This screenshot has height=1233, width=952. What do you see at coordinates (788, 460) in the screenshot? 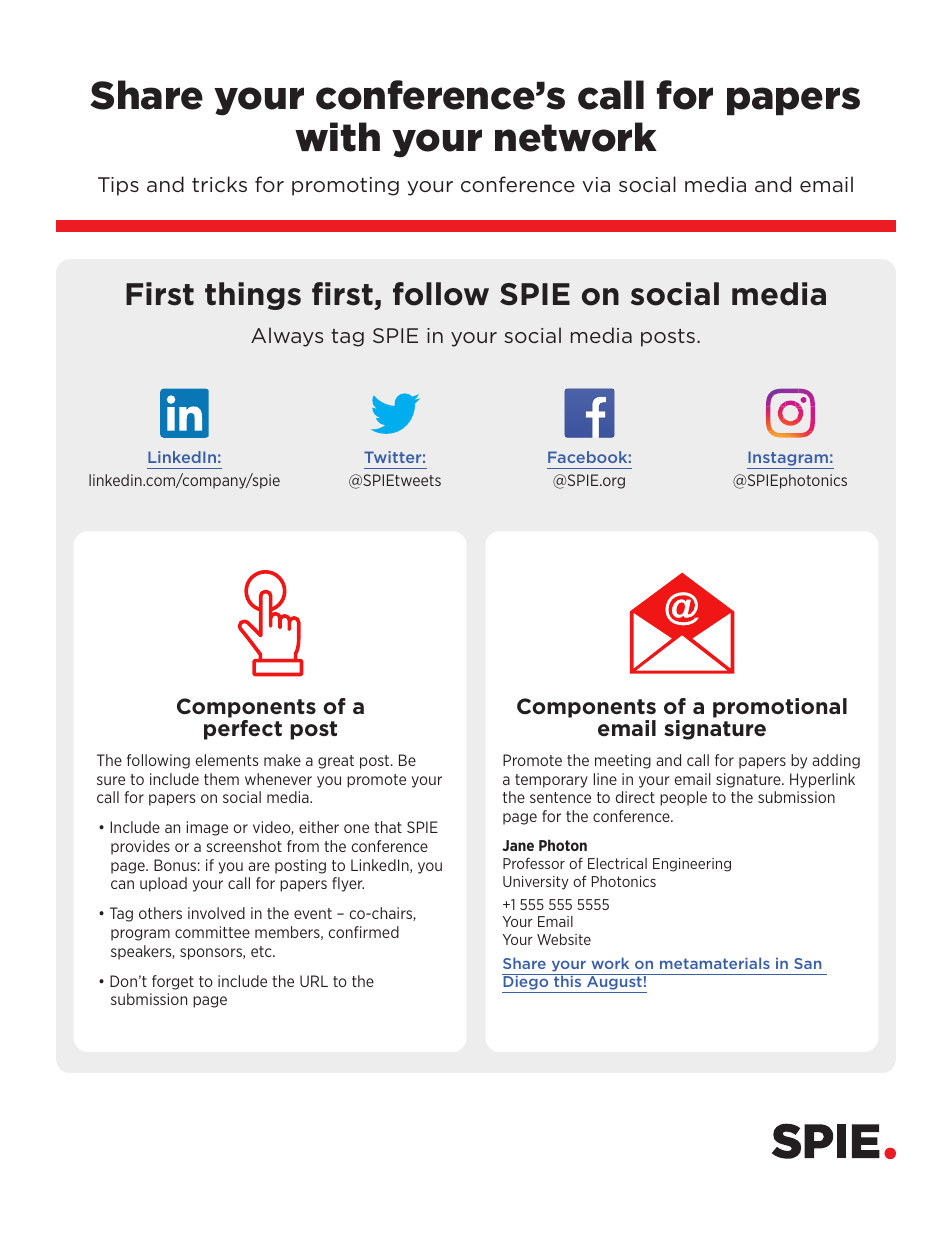
I see `Instagram` at bounding box center [788, 460].
